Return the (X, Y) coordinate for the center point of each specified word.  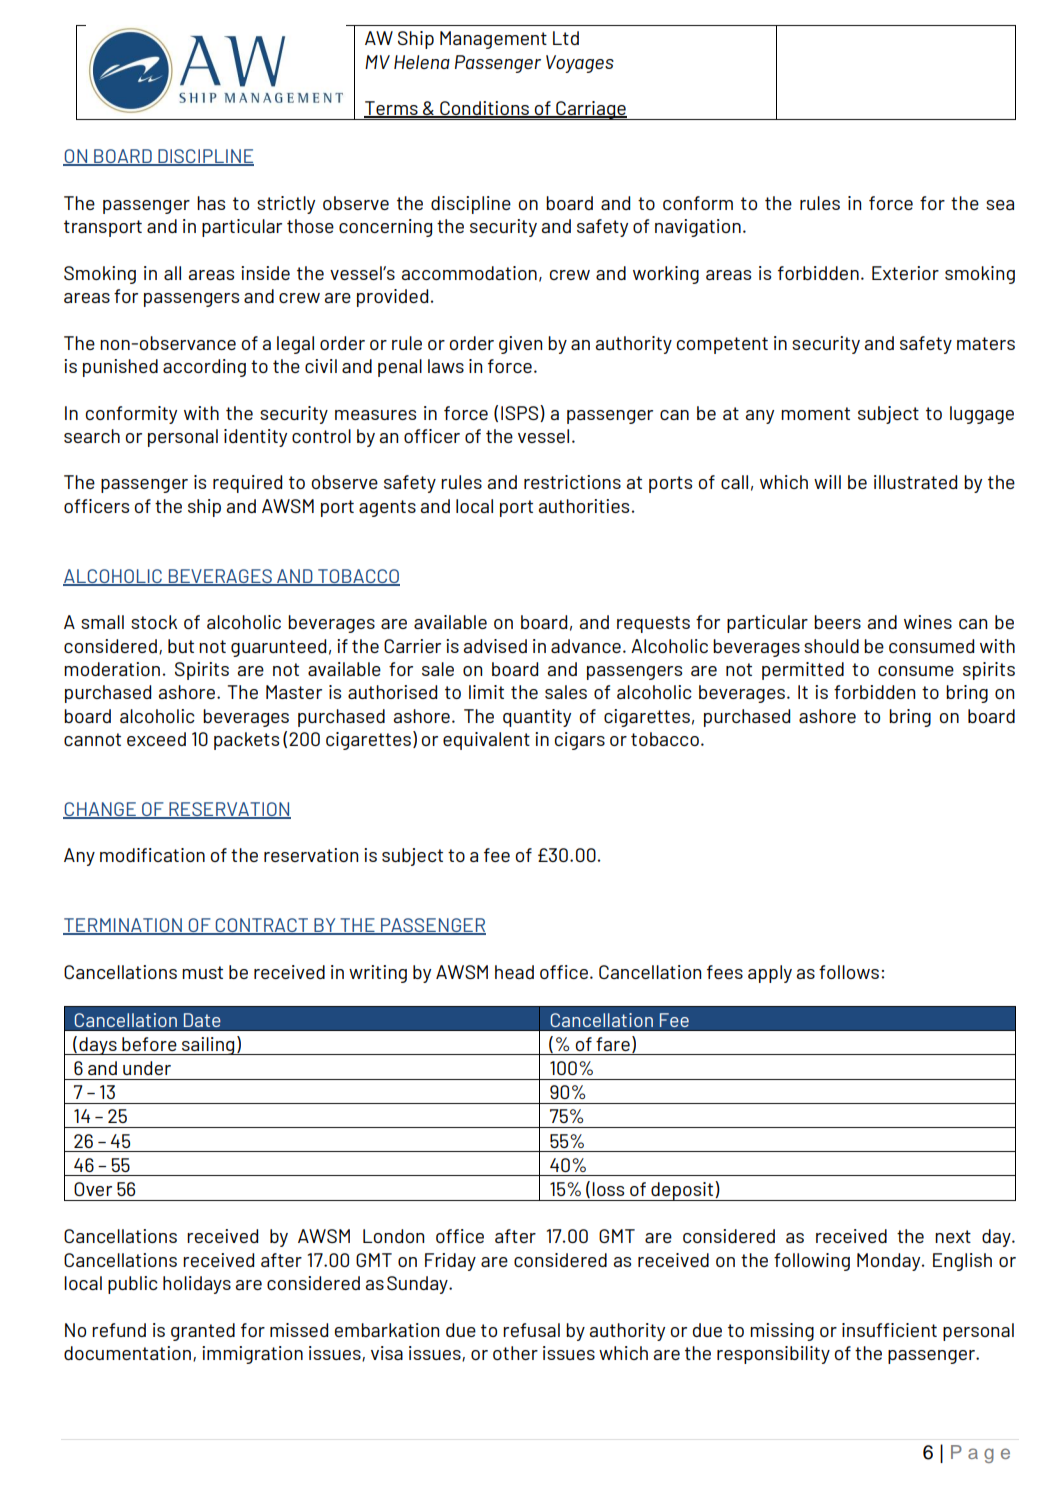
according (204, 368)
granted (203, 1332)
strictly (286, 205)
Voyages (580, 64)
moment (815, 413)
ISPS (521, 413)
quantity (537, 718)
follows (849, 972)
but (181, 646)
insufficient (889, 1330)
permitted (803, 671)
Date (202, 1020)
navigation (698, 228)
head (514, 972)
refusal (531, 1330)
